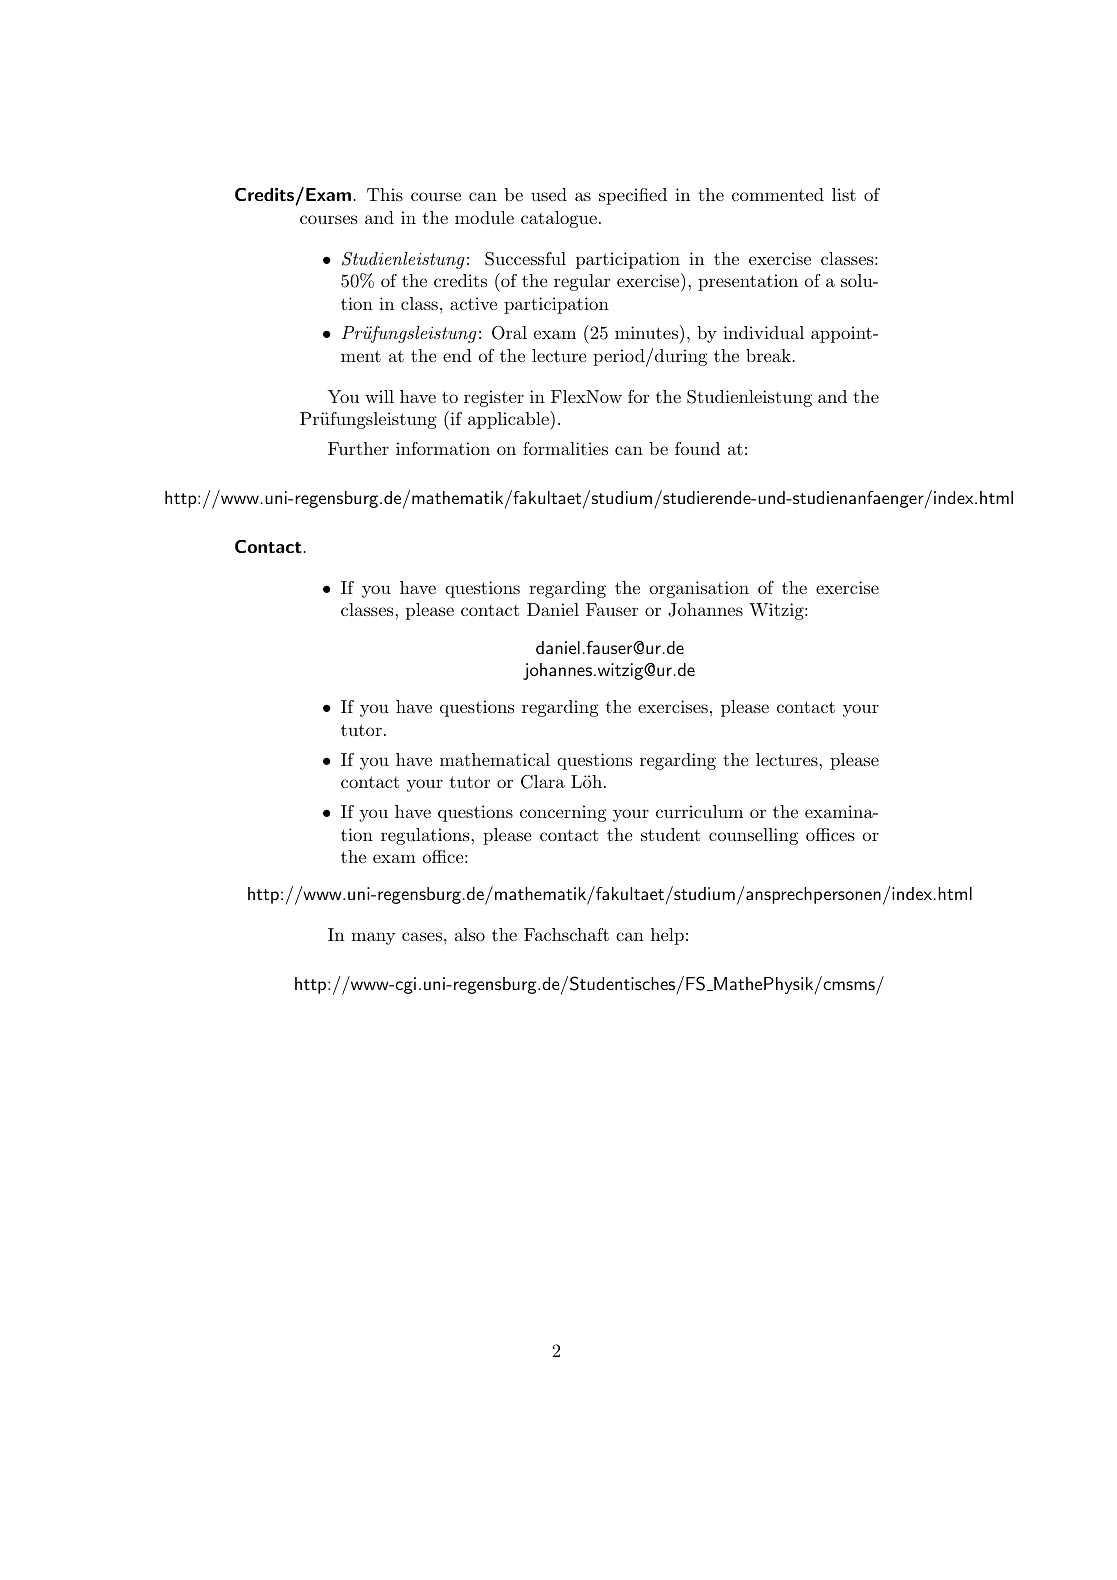  What do you see at coordinates (358, 448) in the screenshot?
I see `Further` at bounding box center [358, 448].
